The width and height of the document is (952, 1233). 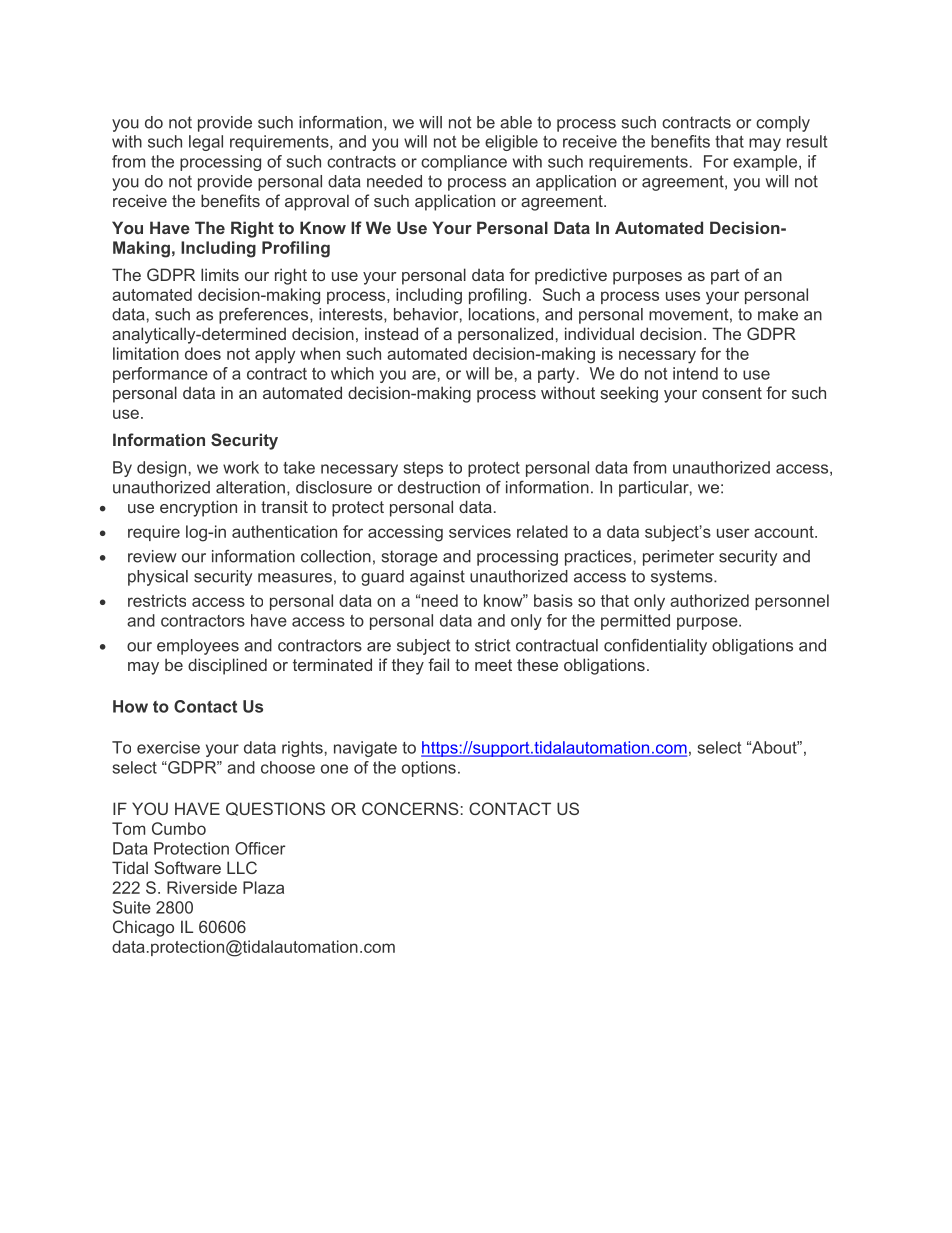 I want to click on CONCERNS, so click(x=410, y=808).
